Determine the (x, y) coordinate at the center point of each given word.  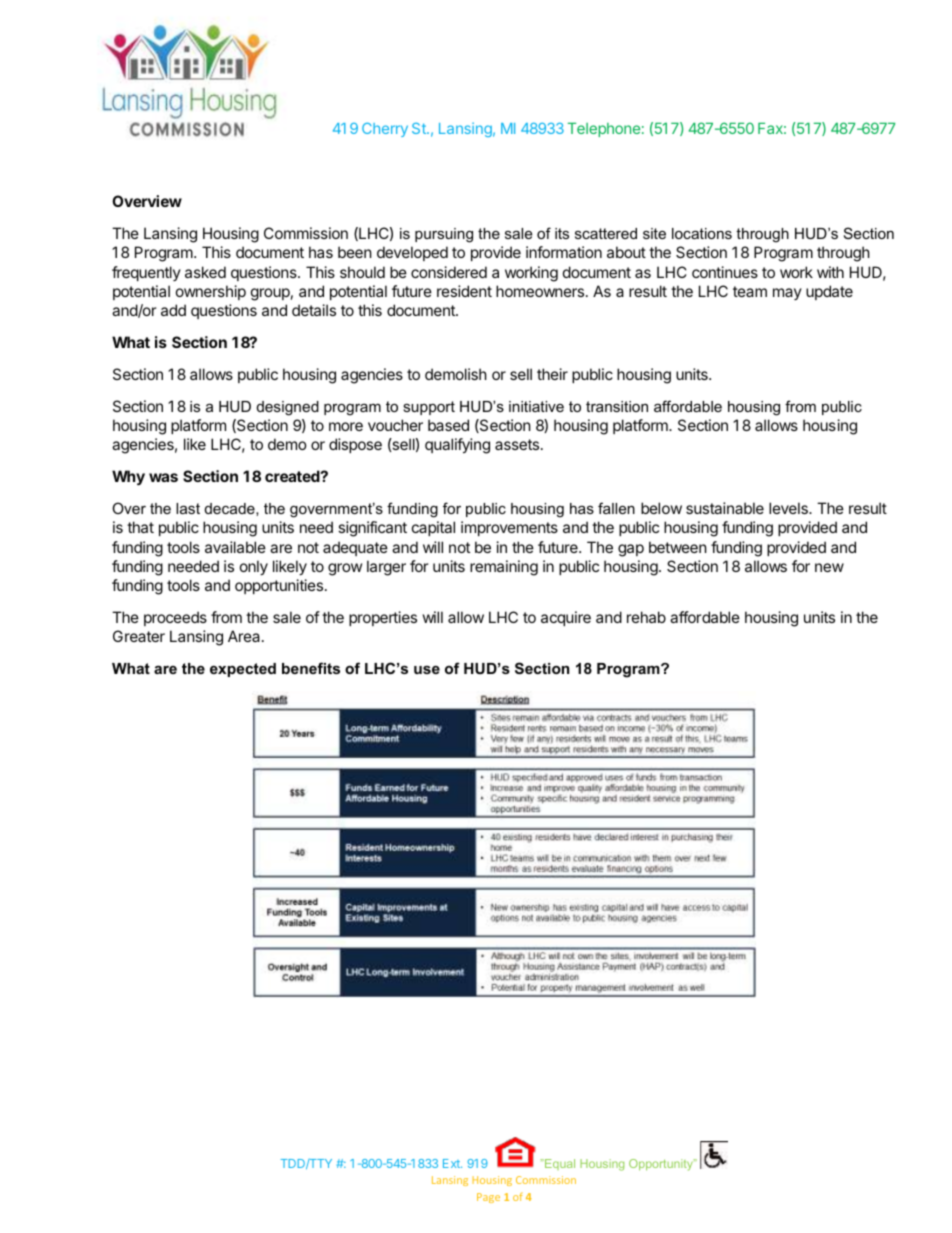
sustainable (725, 508)
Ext (452, 1163)
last (188, 508)
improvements (509, 528)
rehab (646, 617)
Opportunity (662, 1165)
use (427, 669)
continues (725, 272)
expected (243, 670)
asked (205, 272)
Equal (559, 1164)
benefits (311, 668)
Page (488, 1198)
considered (449, 272)
